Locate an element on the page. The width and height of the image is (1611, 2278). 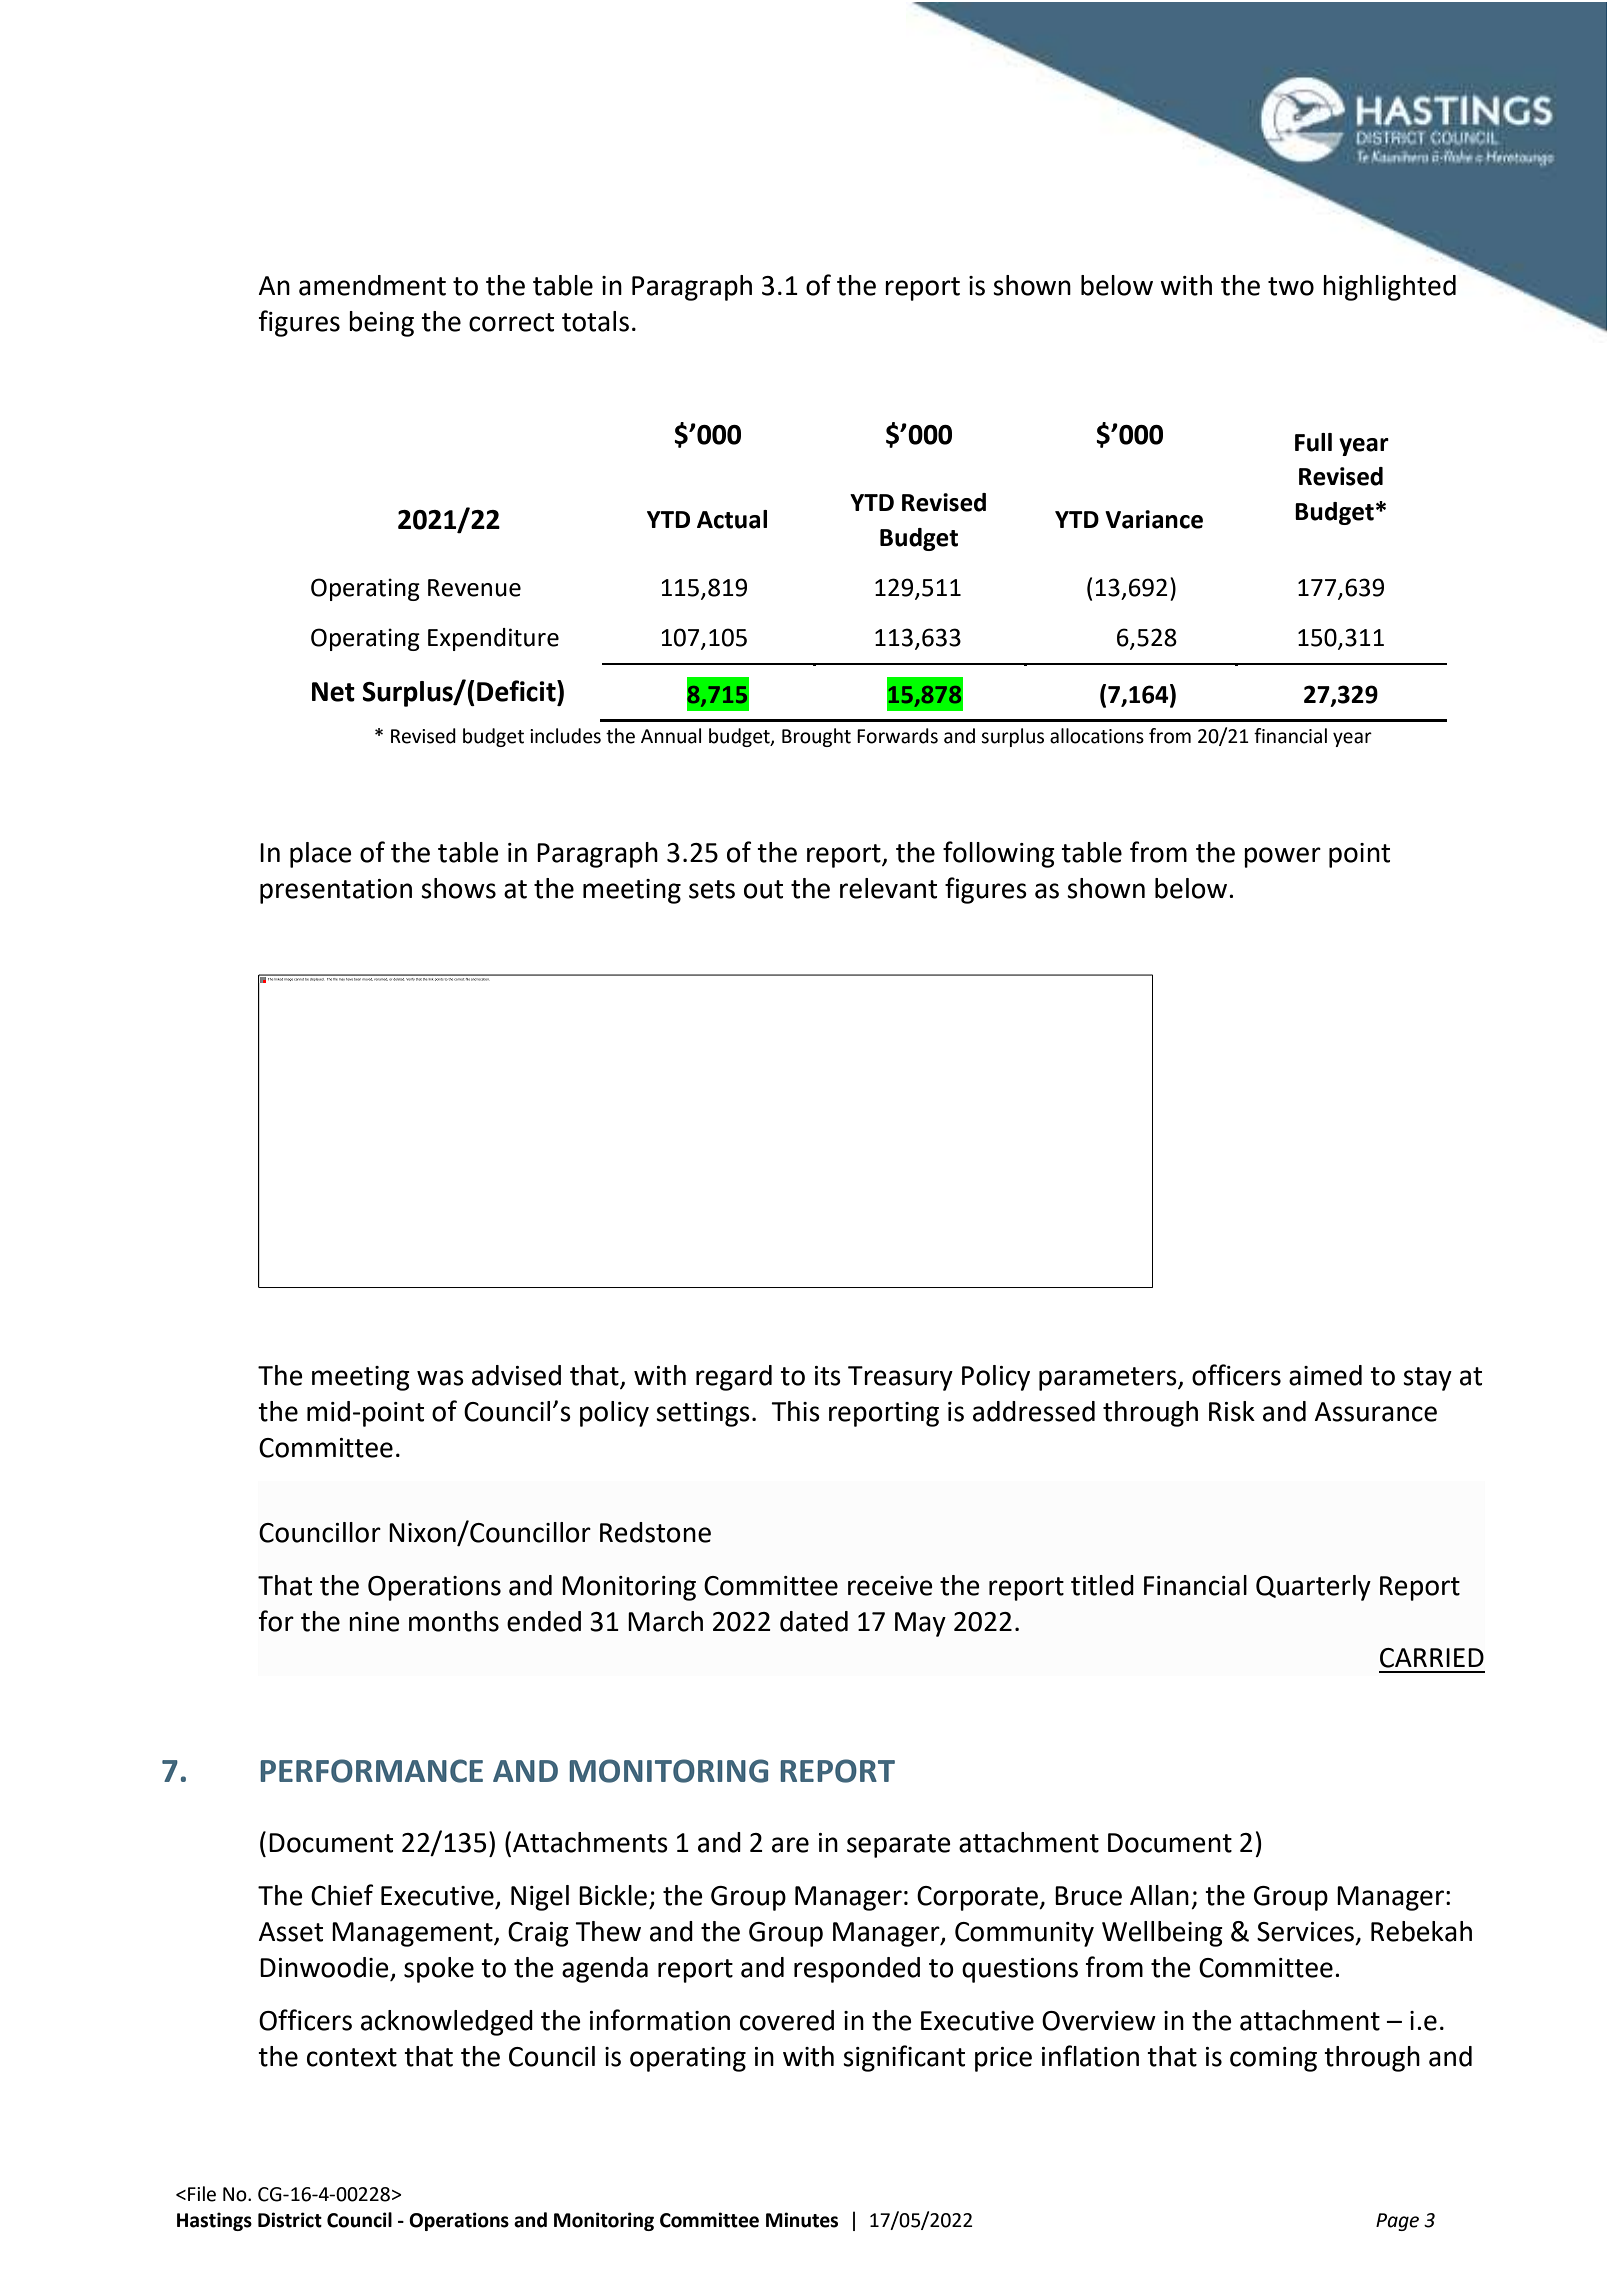
dated is located at coordinates (814, 1621).
